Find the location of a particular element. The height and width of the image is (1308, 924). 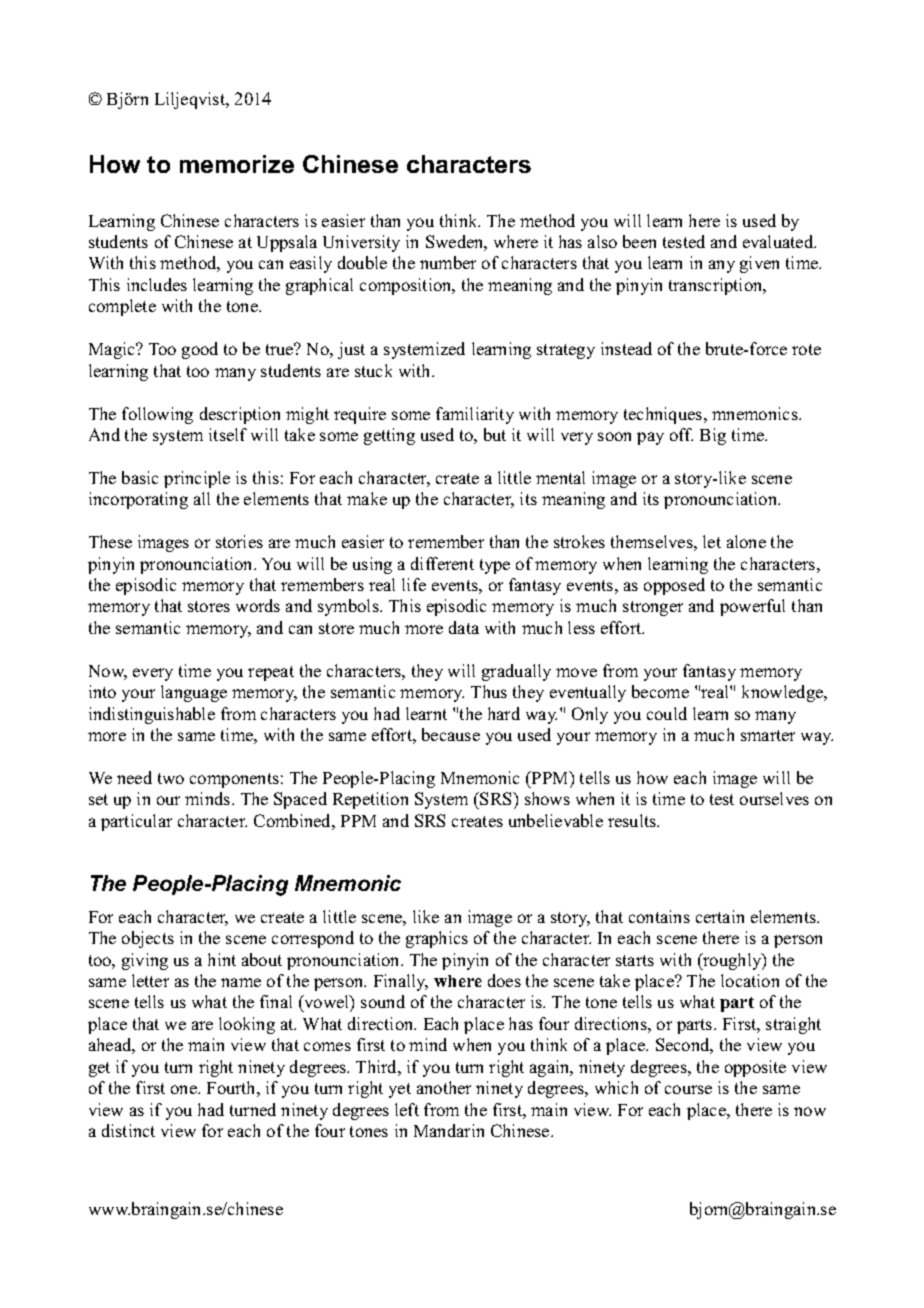

data is located at coordinates (464, 627).
